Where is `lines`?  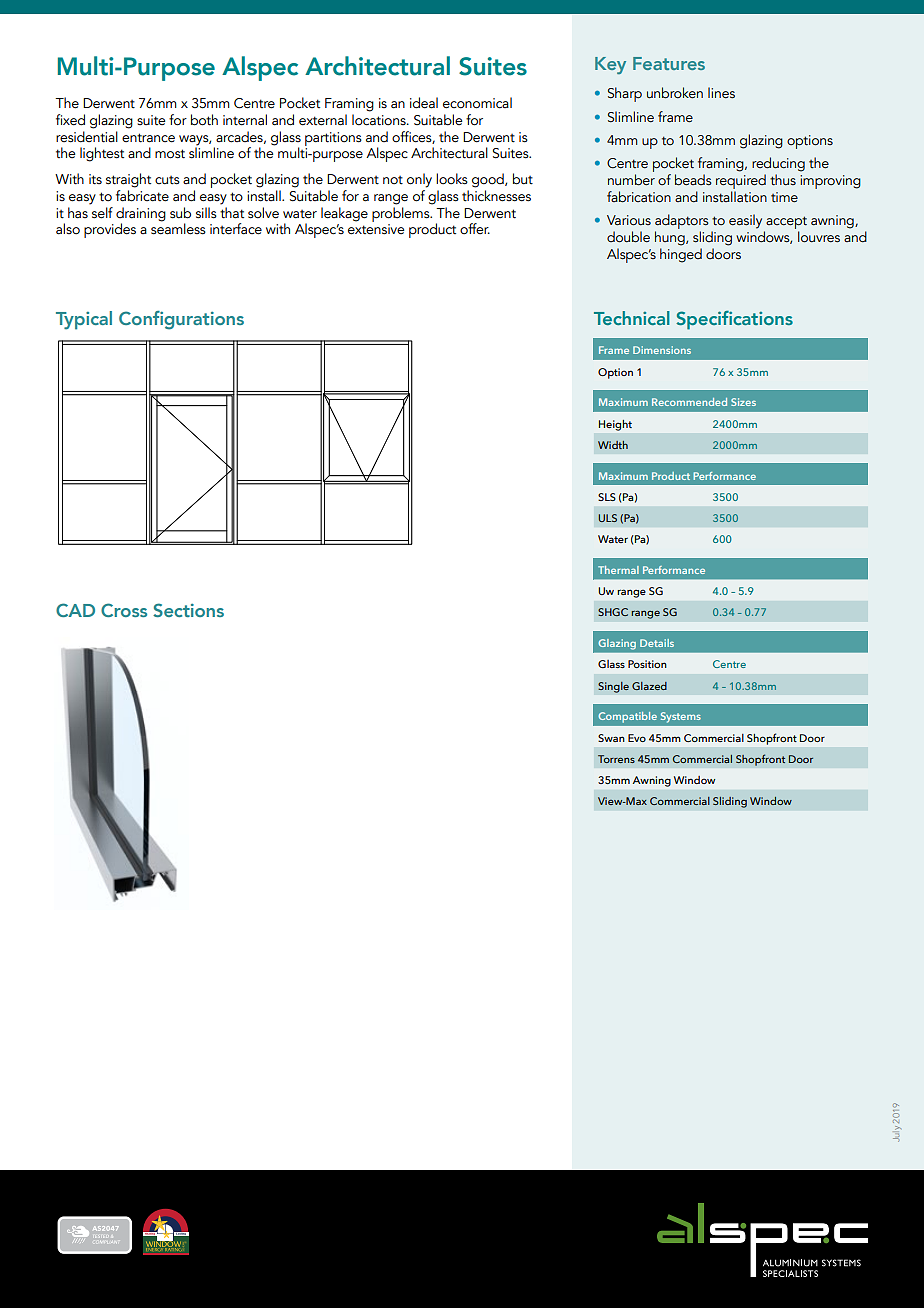
lines is located at coordinates (721, 93).
